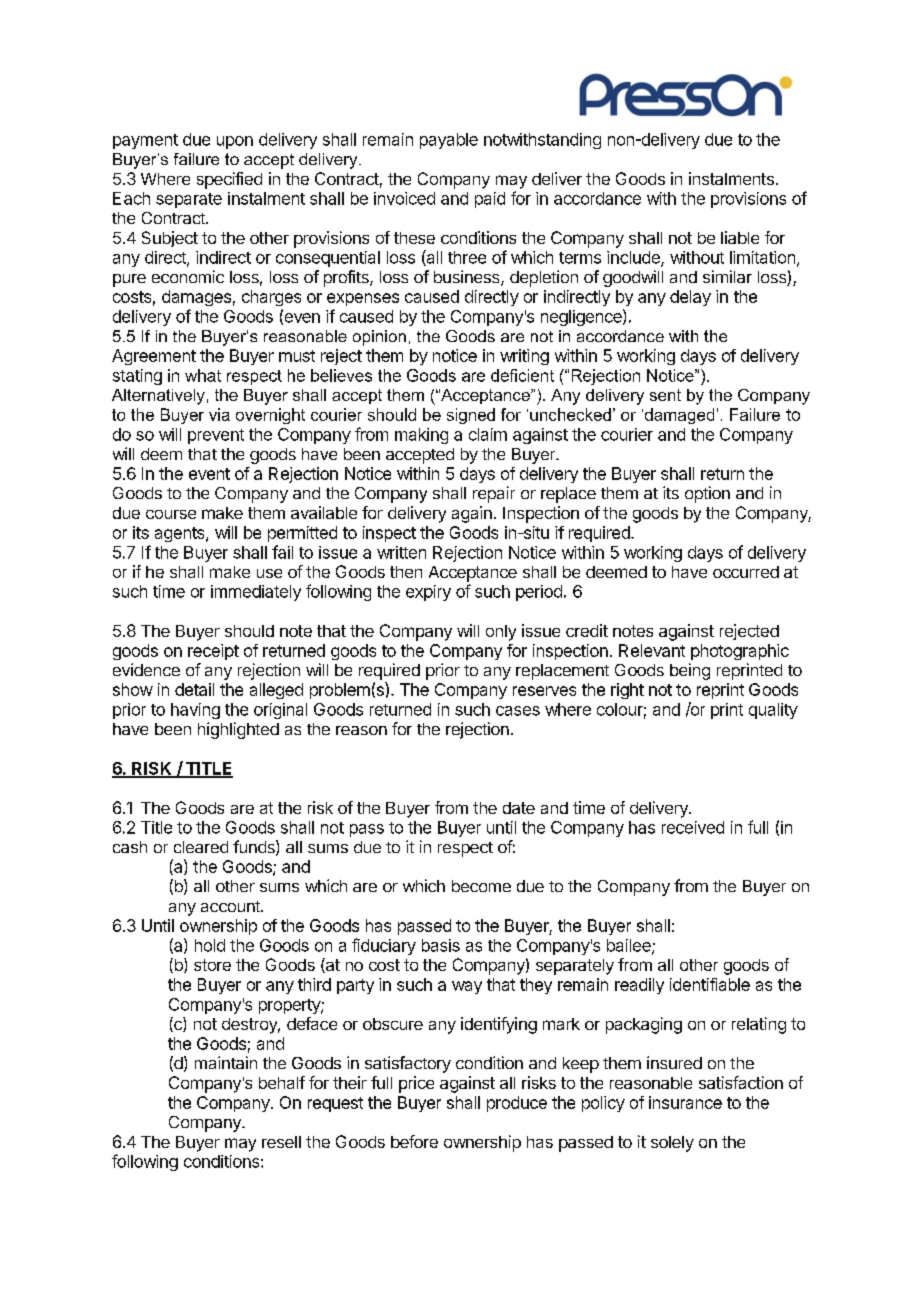 Image resolution: width=924 pixels, height=1308 pixels. Describe the element at coordinates (229, 180) in the page. I see `specified` at that location.
